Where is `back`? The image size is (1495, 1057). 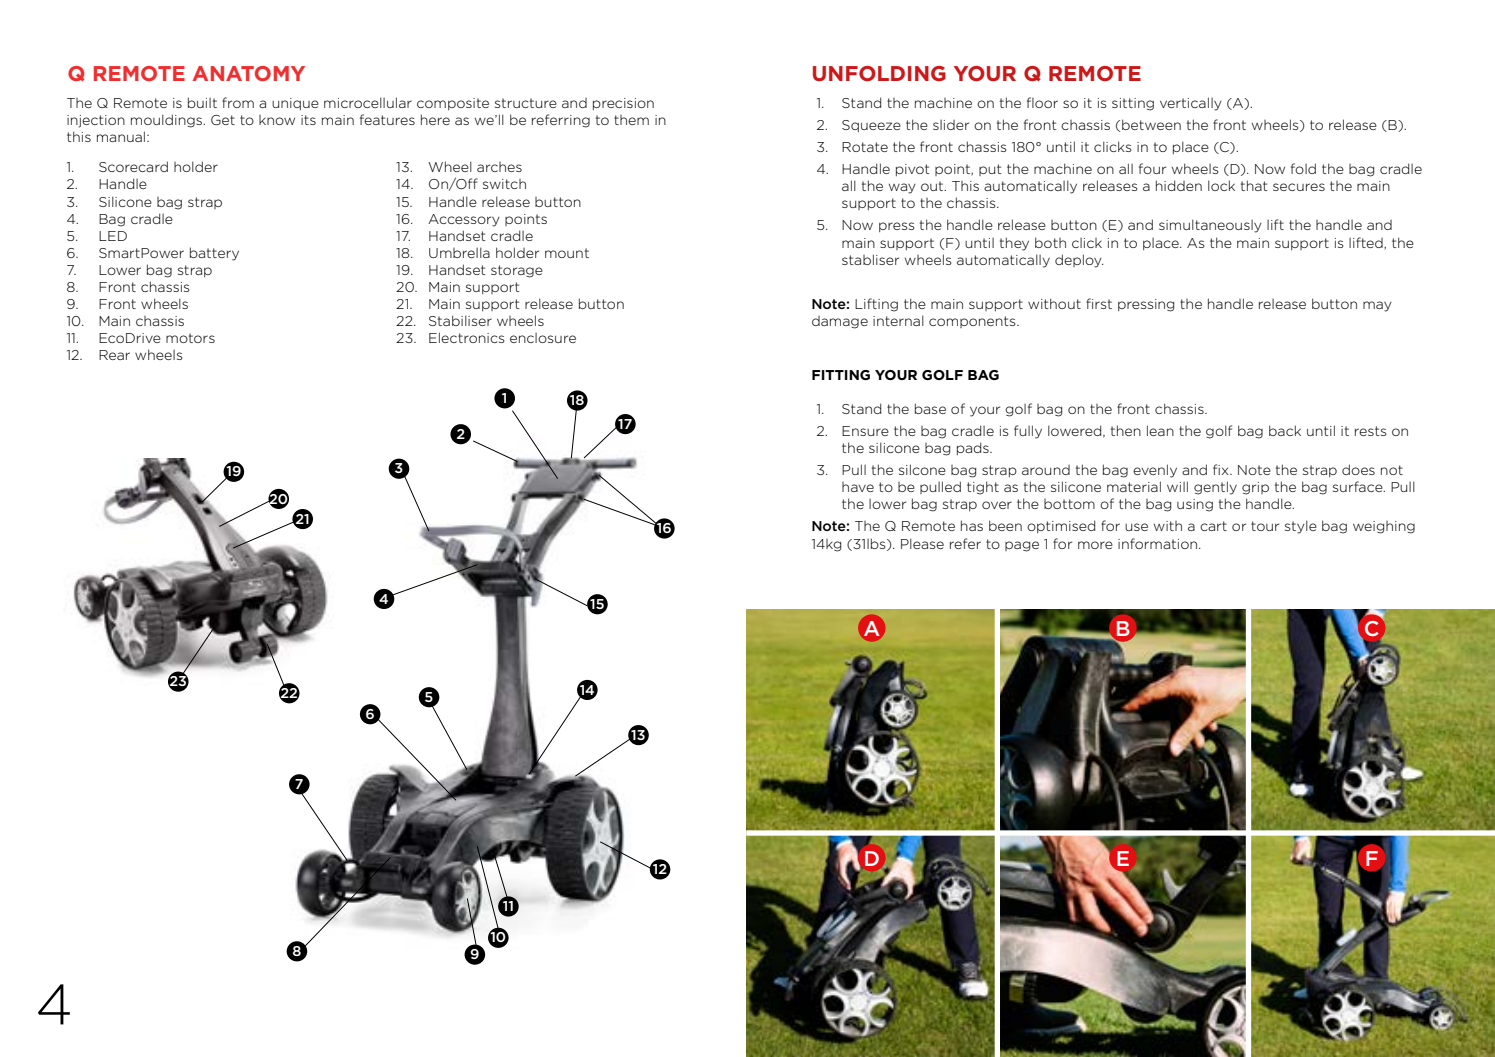
back is located at coordinates (1285, 430).
